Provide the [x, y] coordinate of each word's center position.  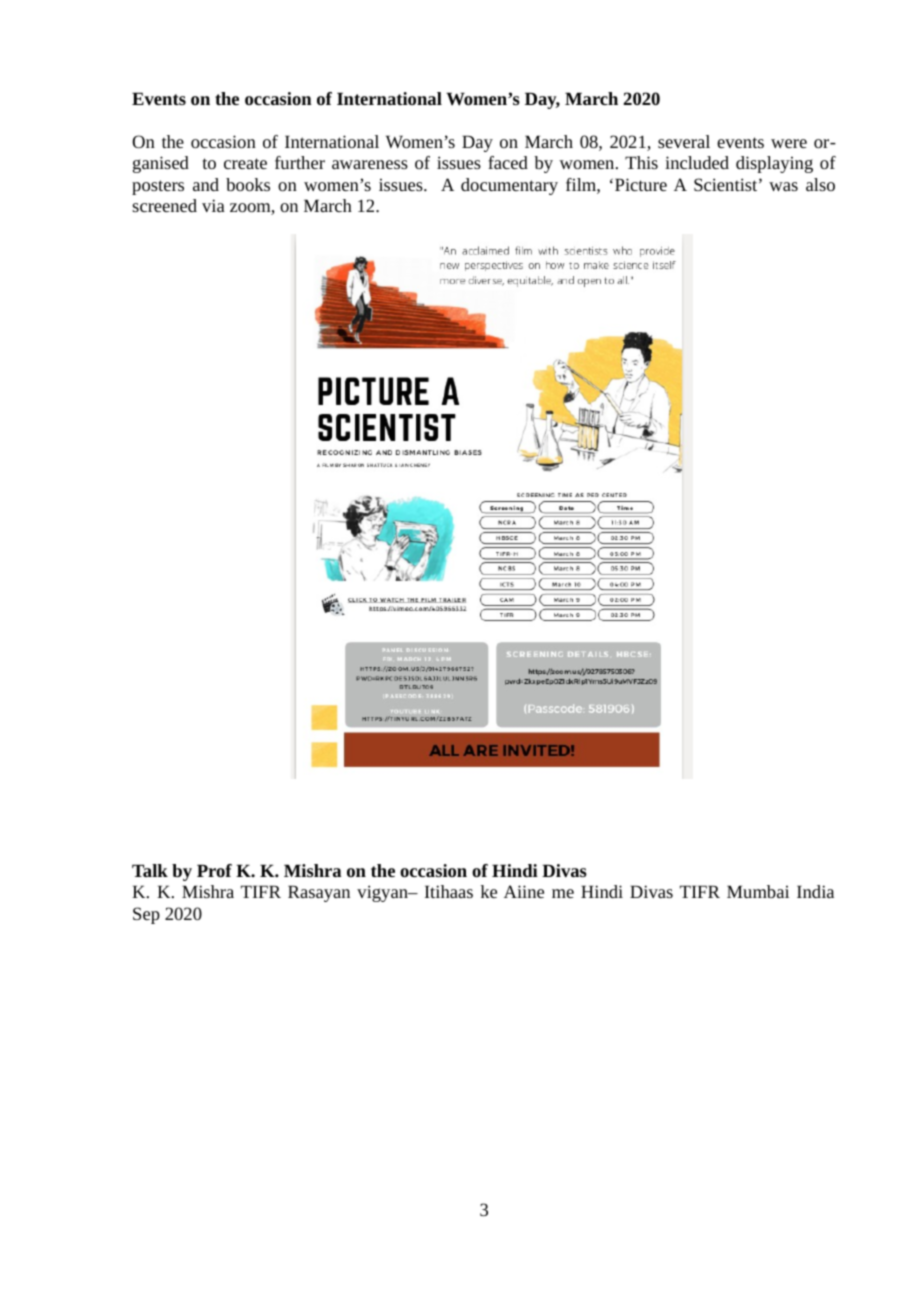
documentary [509, 186]
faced [508, 162]
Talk [150, 870]
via [213, 205]
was [783, 186]
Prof [214, 870]
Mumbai [758, 891]
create [245, 163]
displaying [774, 164]
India [815, 891]
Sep [146, 915]
